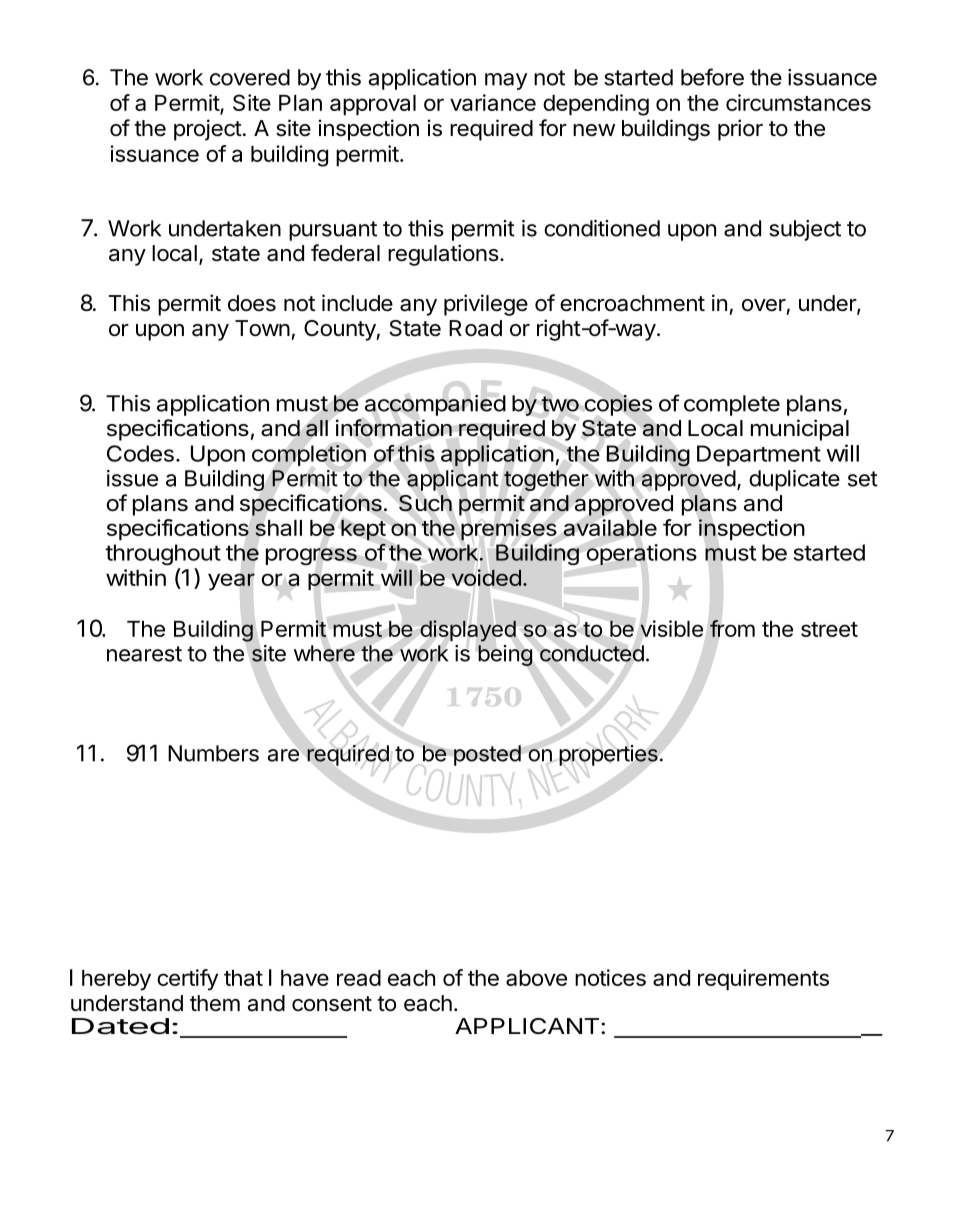 The width and height of the screenshot is (954, 1232). What do you see at coordinates (536, 978) in the screenshot?
I see `above` at bounding box center [536, 978].
